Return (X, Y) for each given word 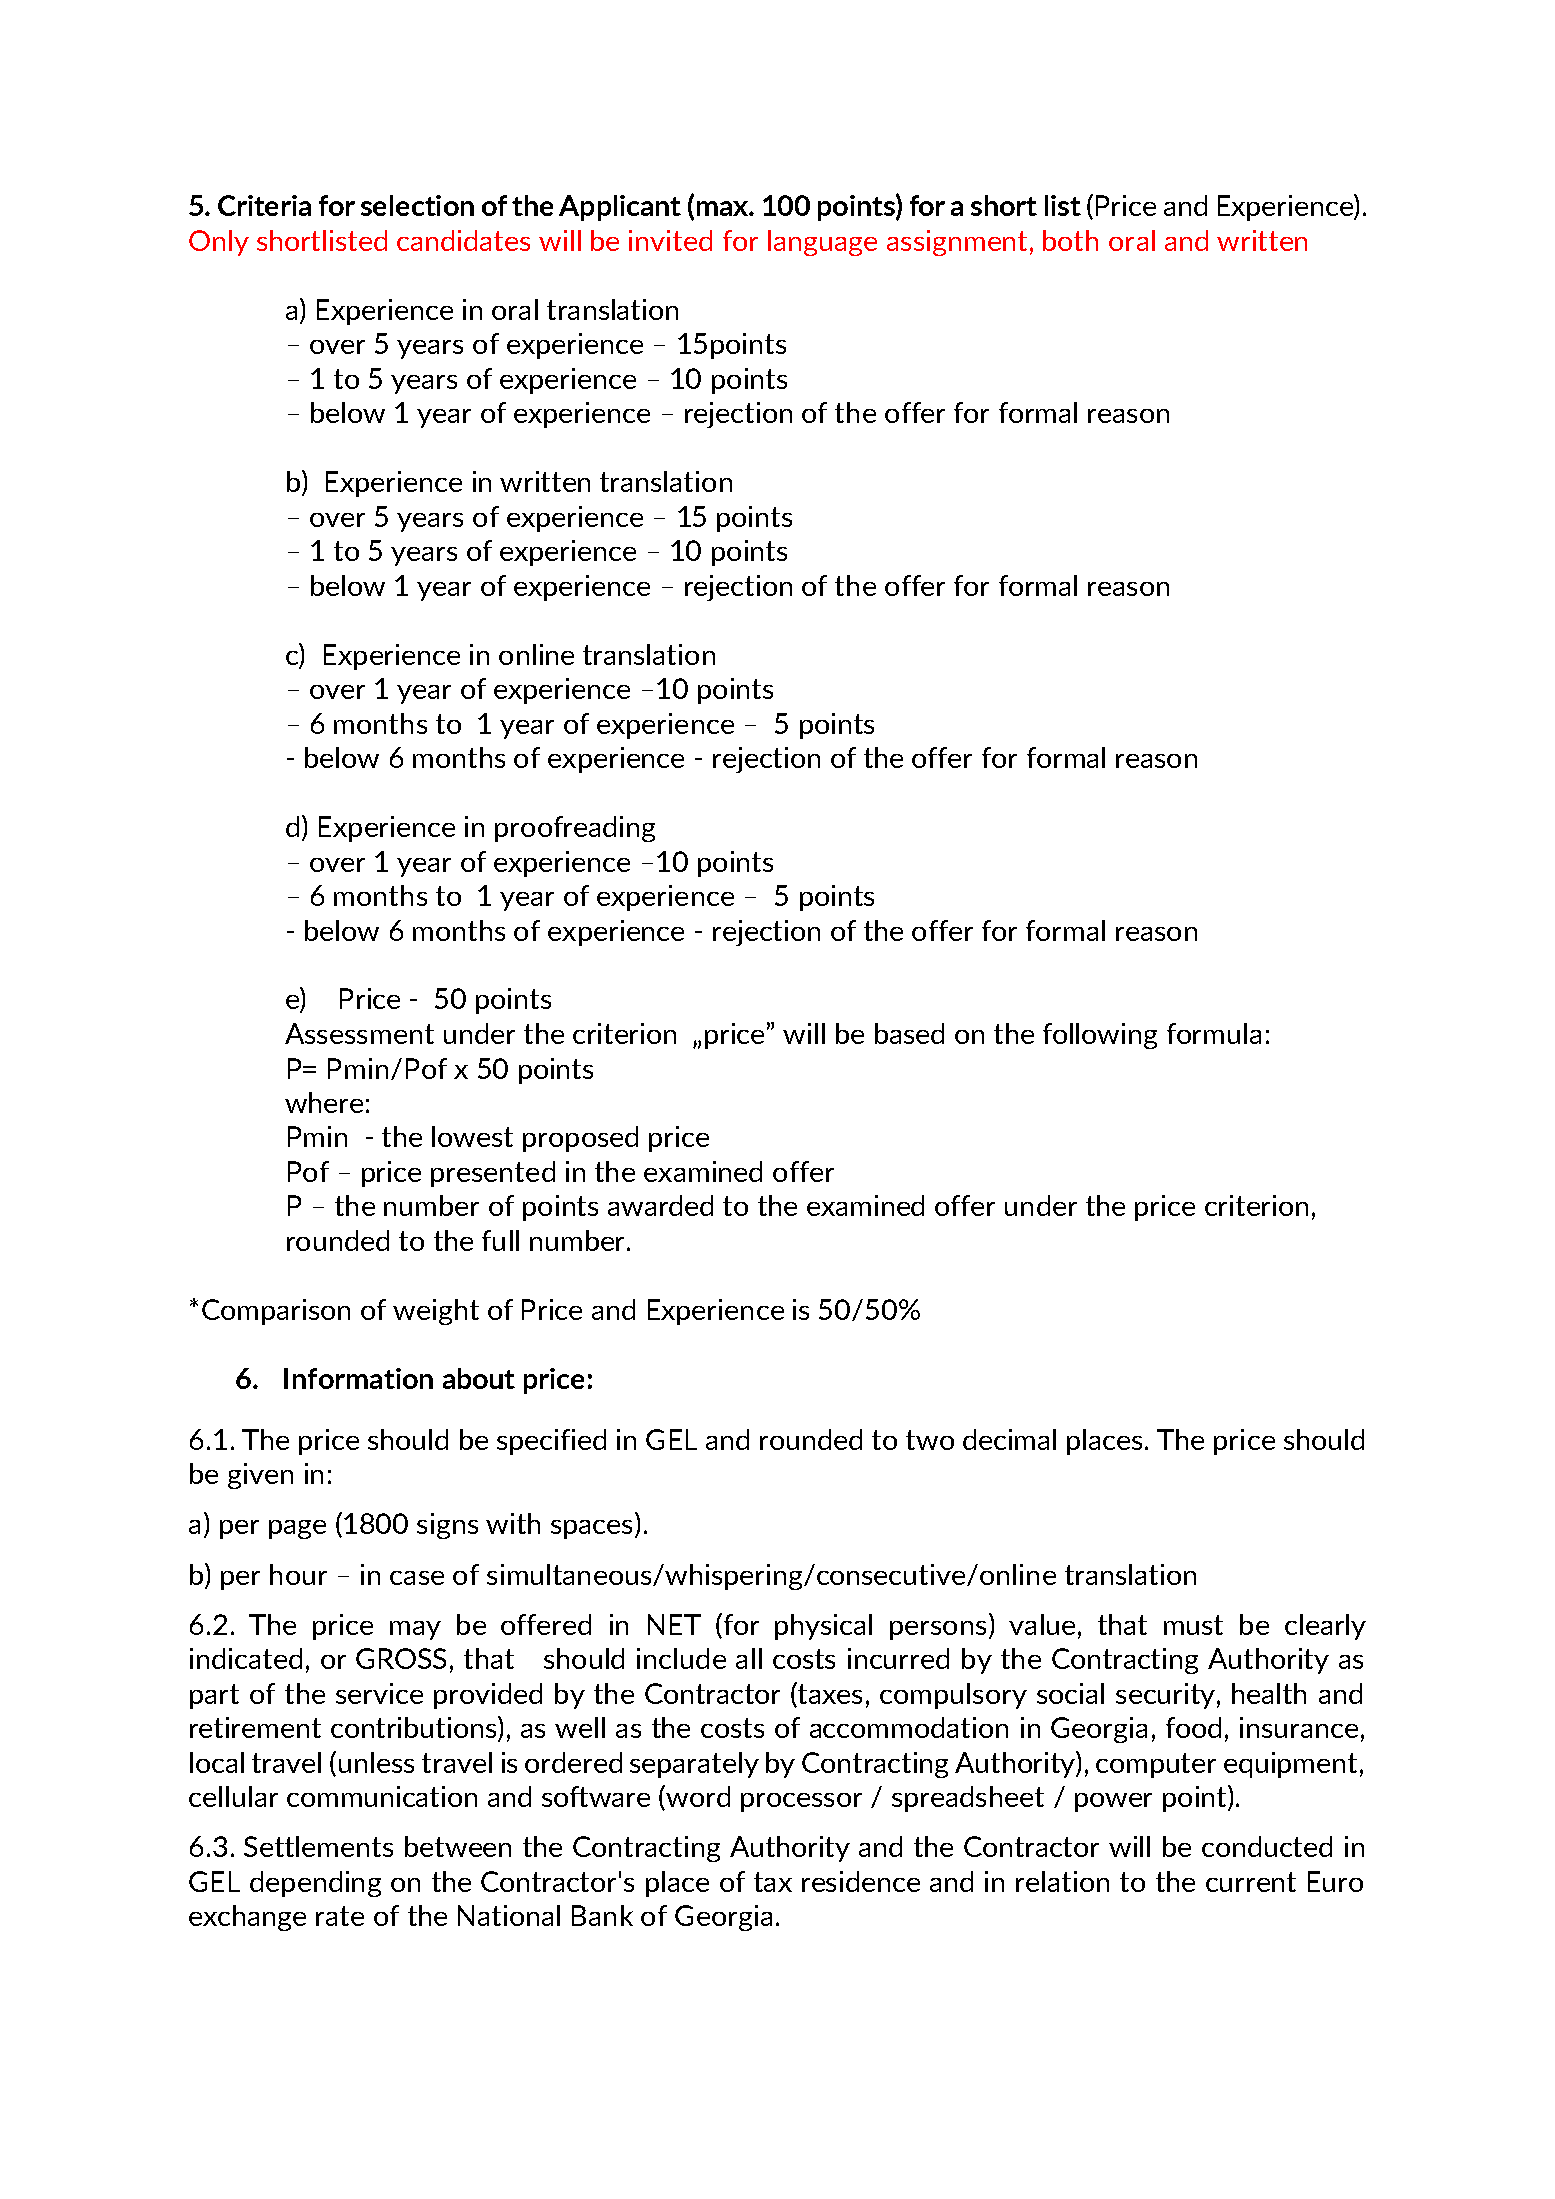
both (1070, 240)
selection (417, 205)
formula (1214, 1033)
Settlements (318, 1846)
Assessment (359, 1033)
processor (801, 1802)
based (909, 1033)
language (822, 243)
